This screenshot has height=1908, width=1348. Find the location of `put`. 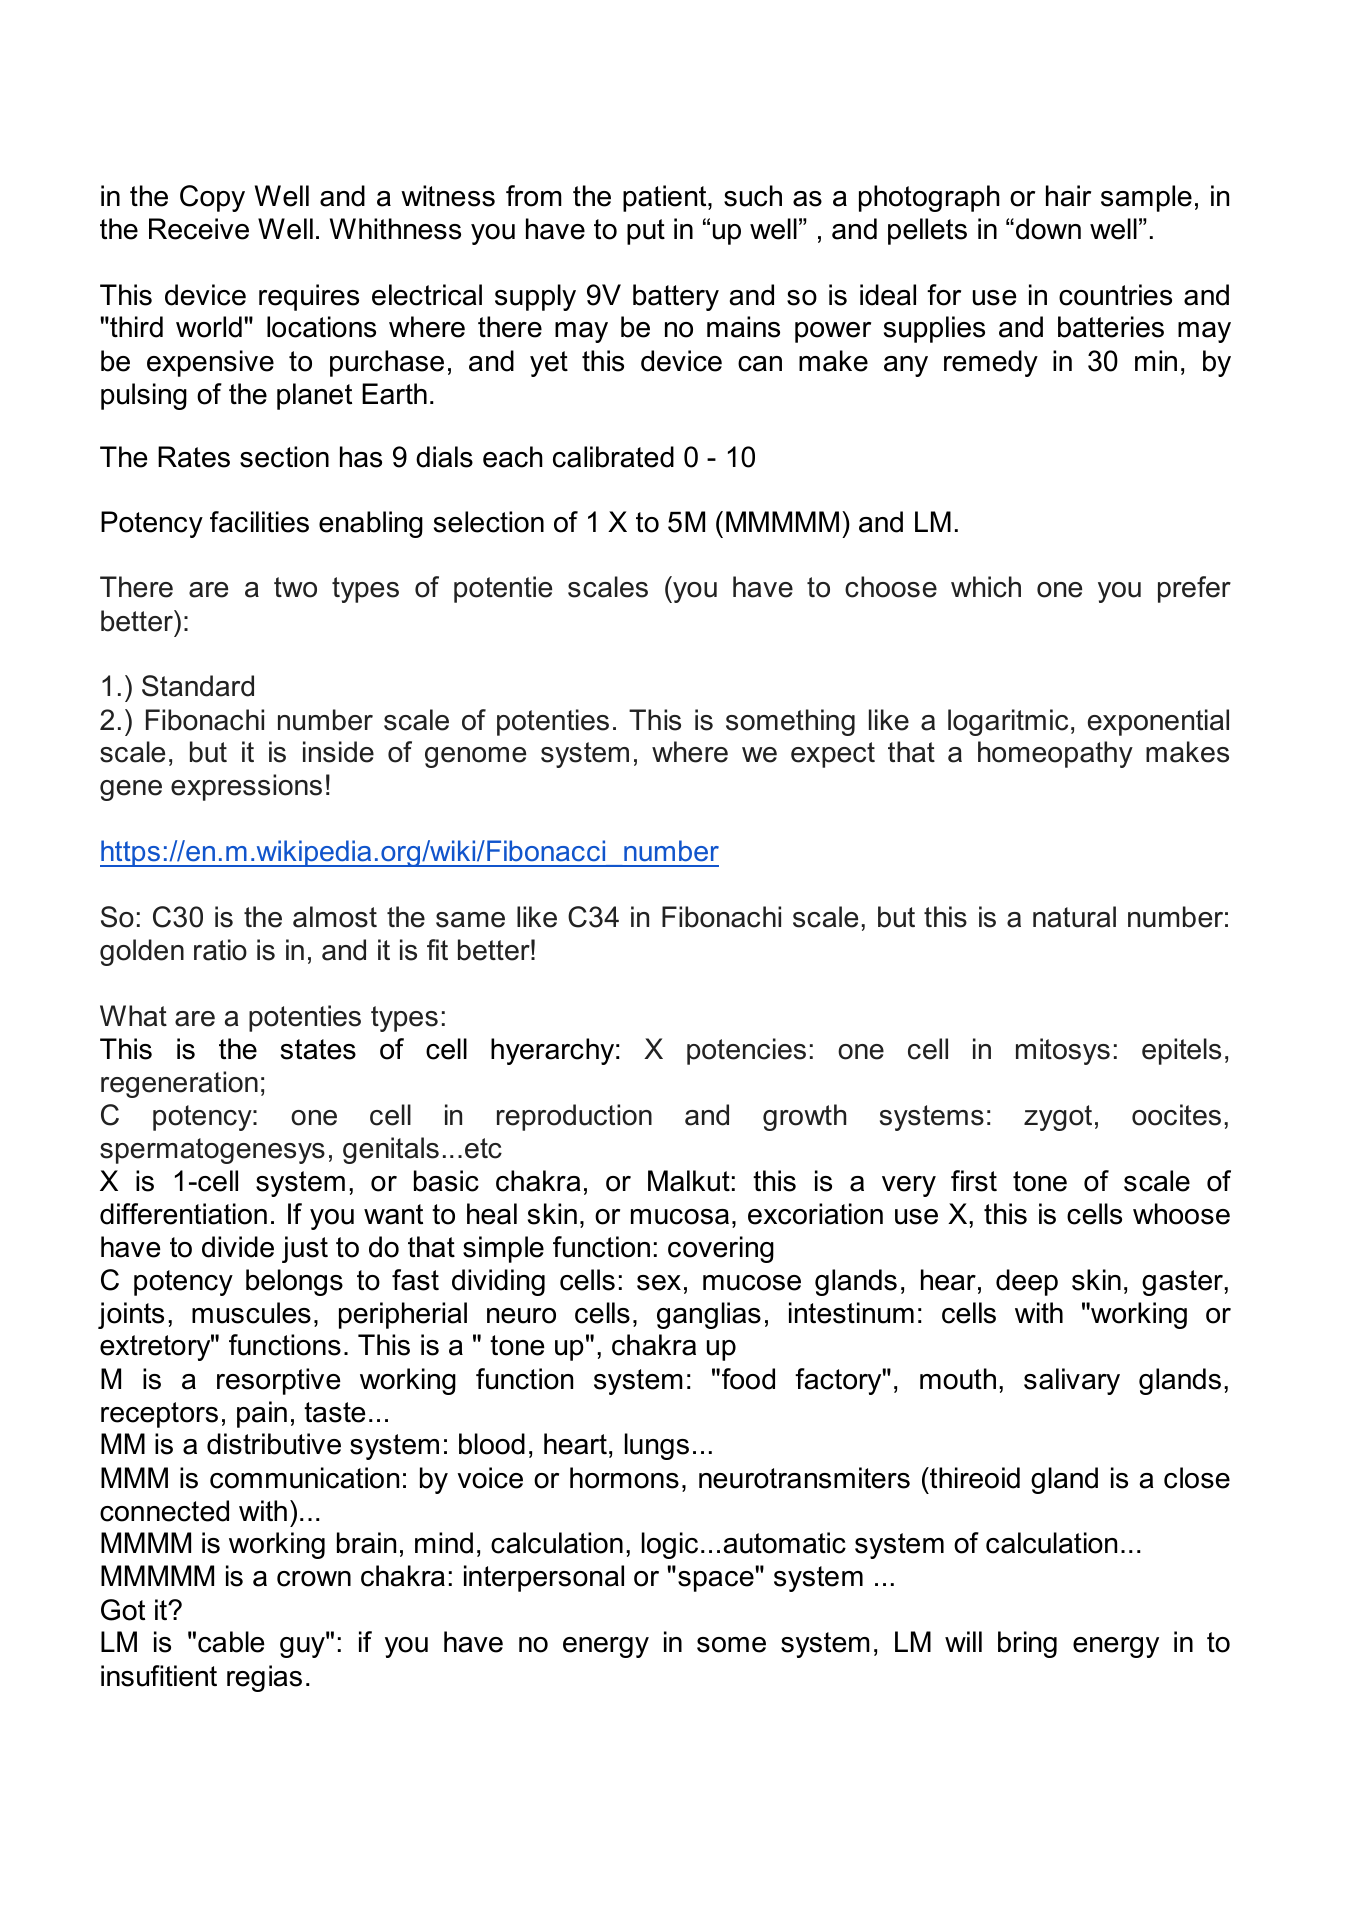

put is located at coordinates (646, 232).
